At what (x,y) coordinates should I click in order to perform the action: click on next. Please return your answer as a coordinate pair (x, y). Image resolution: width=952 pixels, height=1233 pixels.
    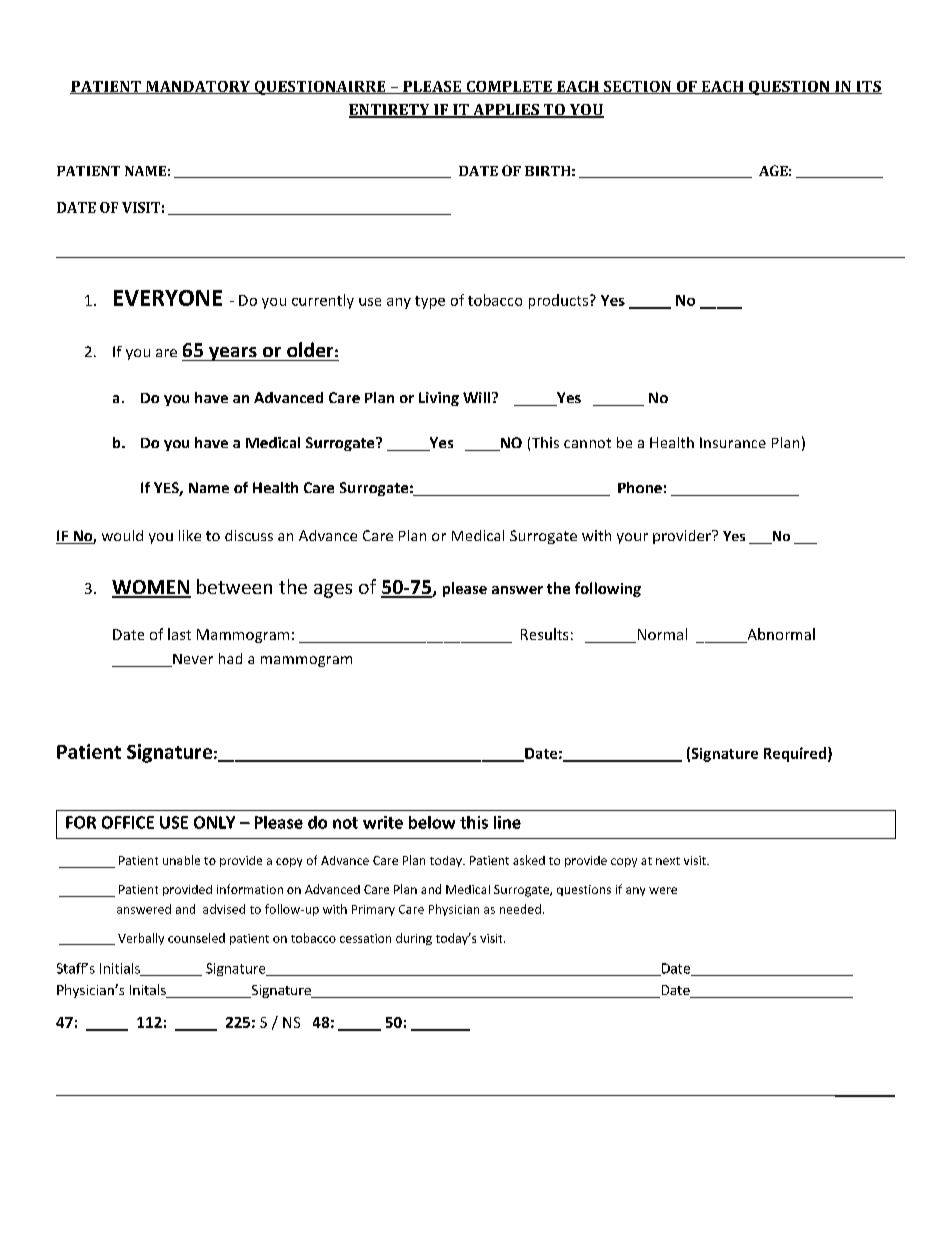
    Looking at the image, I should click on (668, 861).
